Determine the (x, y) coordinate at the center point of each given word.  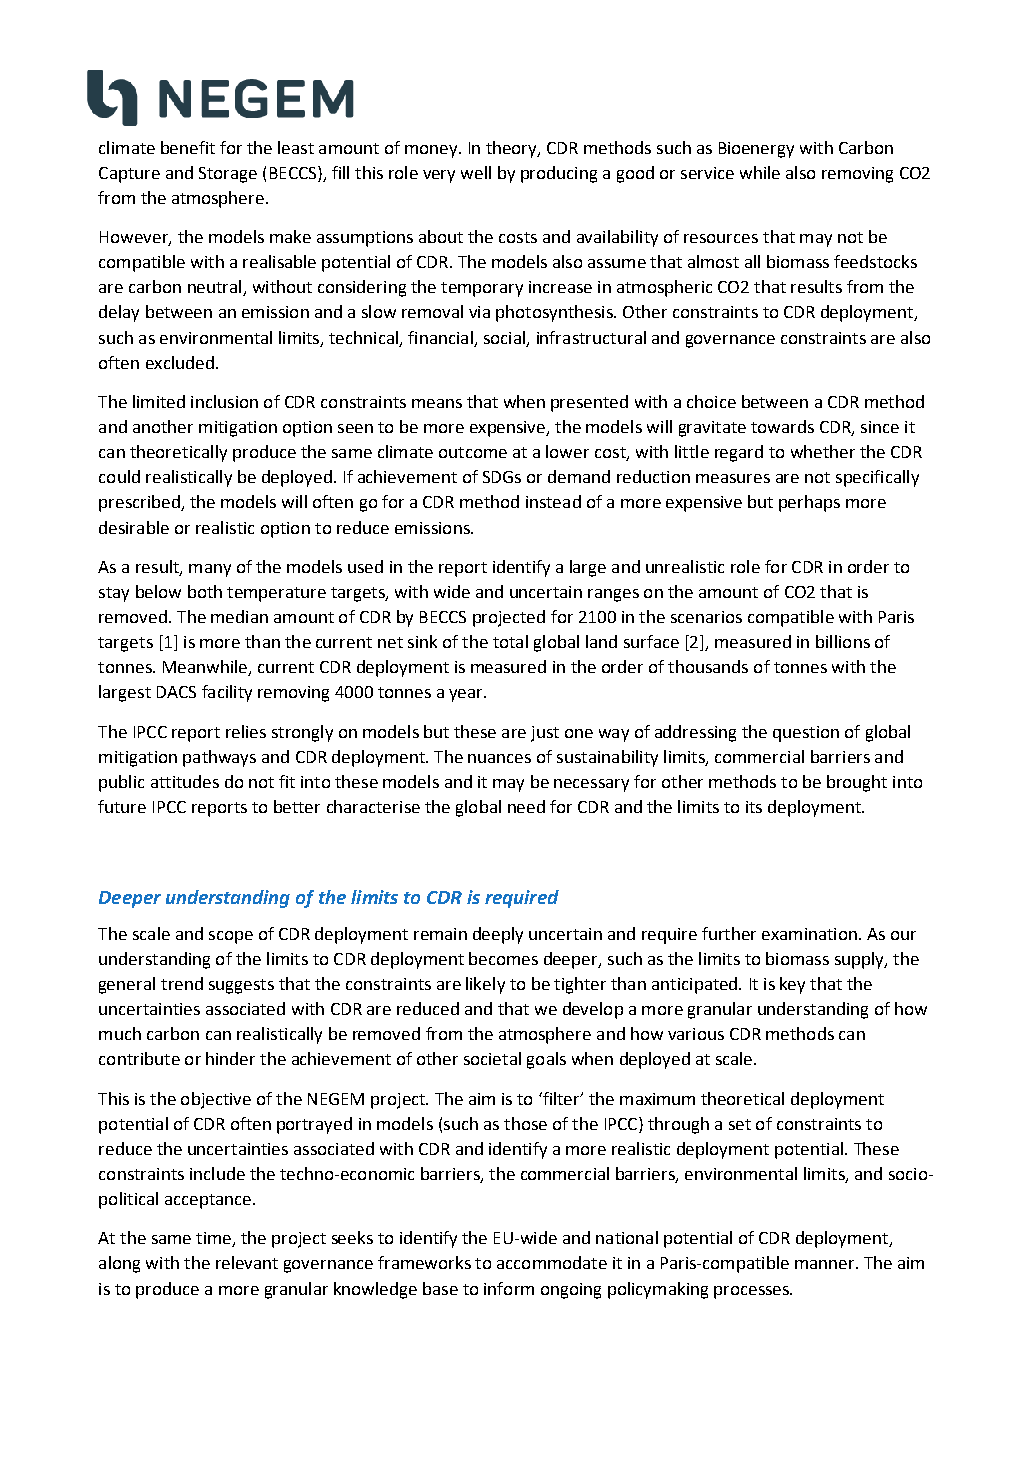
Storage (228, 175)
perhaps (809, 503)
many (210, 570)
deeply (498, 935)
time (214, 1239)
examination (809, 934)
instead (553, 501)
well (476, 172)
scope (231, 937)
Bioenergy (756, 150)
